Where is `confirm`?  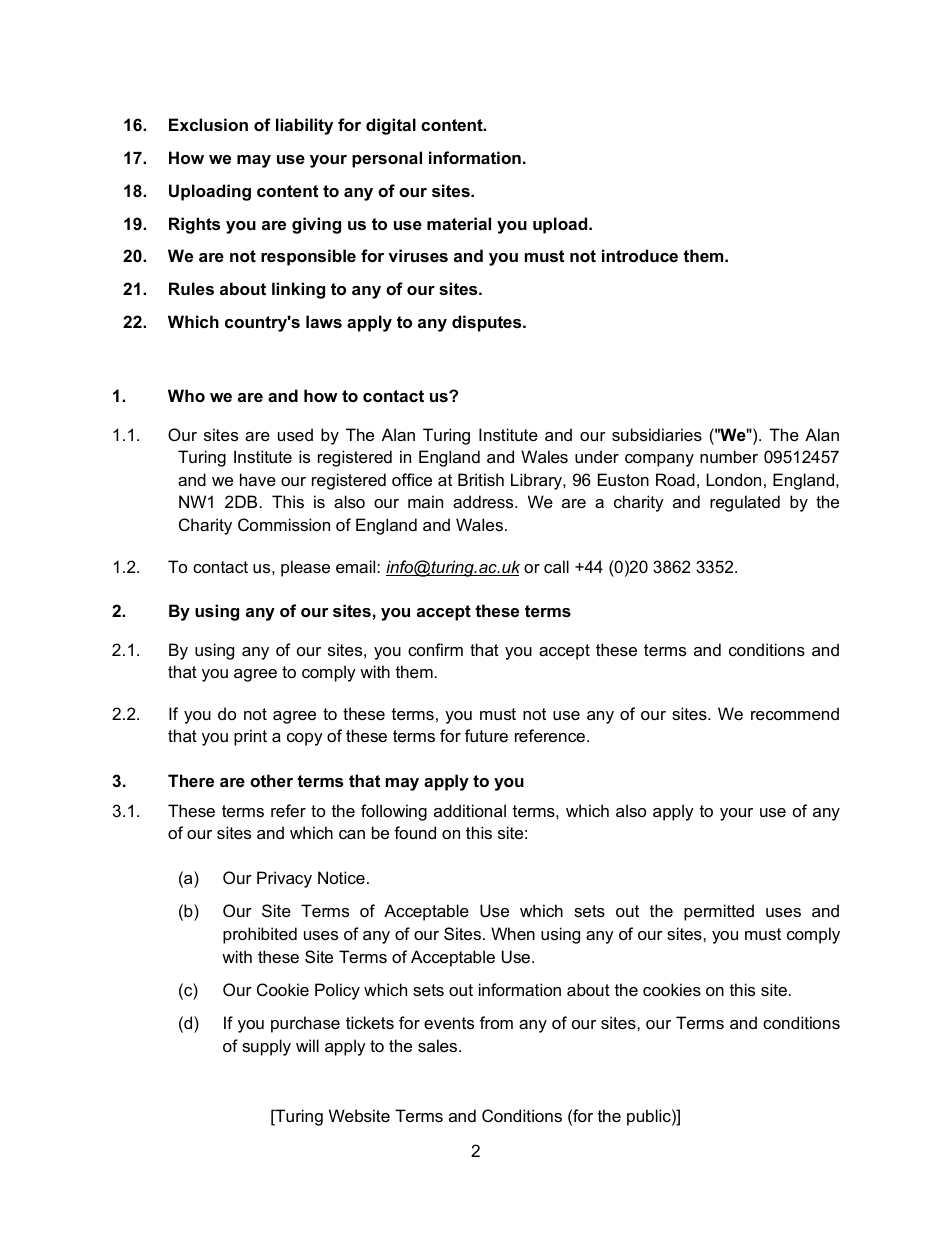
confirm is located at coordinates (435, 649).
